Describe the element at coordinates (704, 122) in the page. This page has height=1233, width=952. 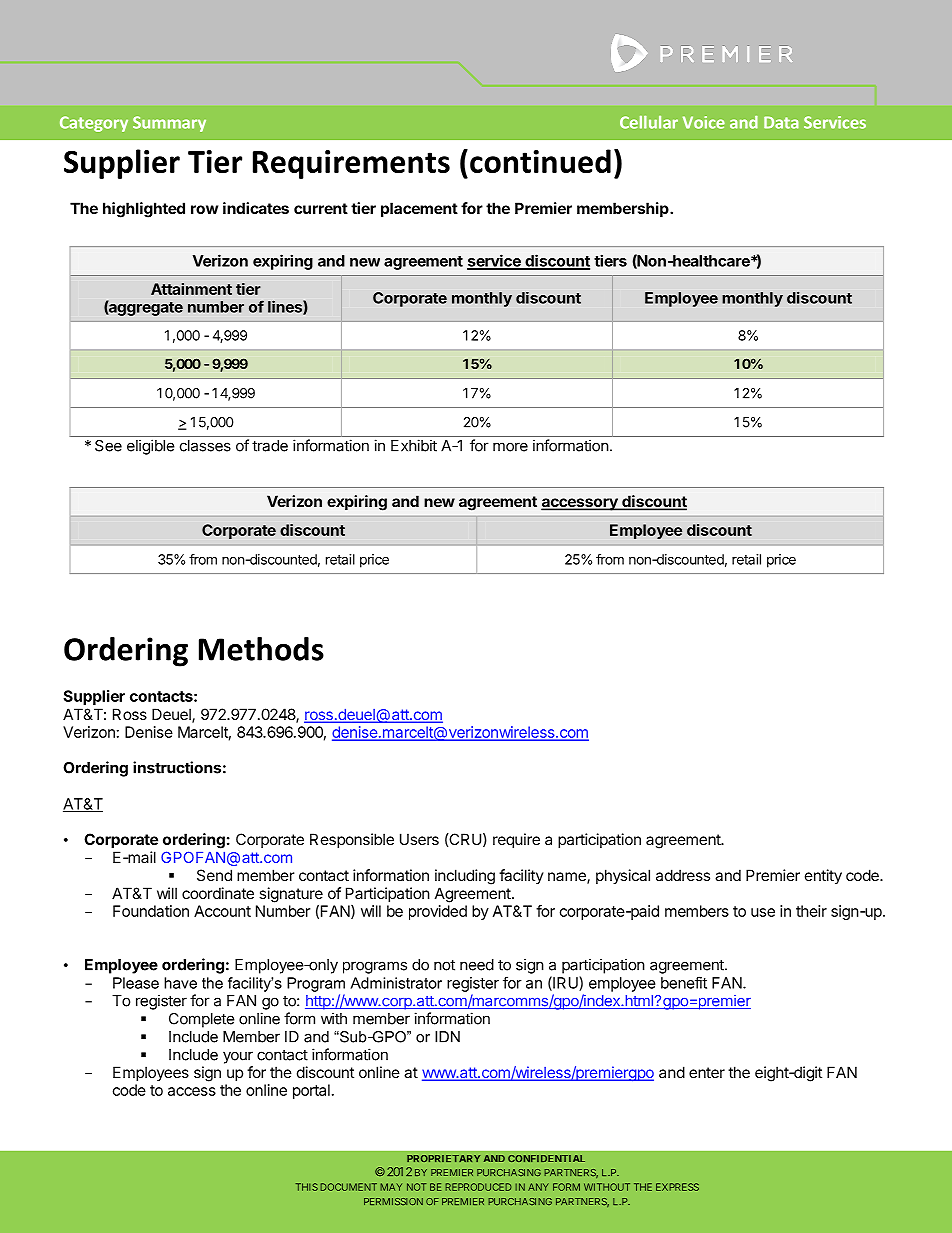
I see `Voice` at that location.
